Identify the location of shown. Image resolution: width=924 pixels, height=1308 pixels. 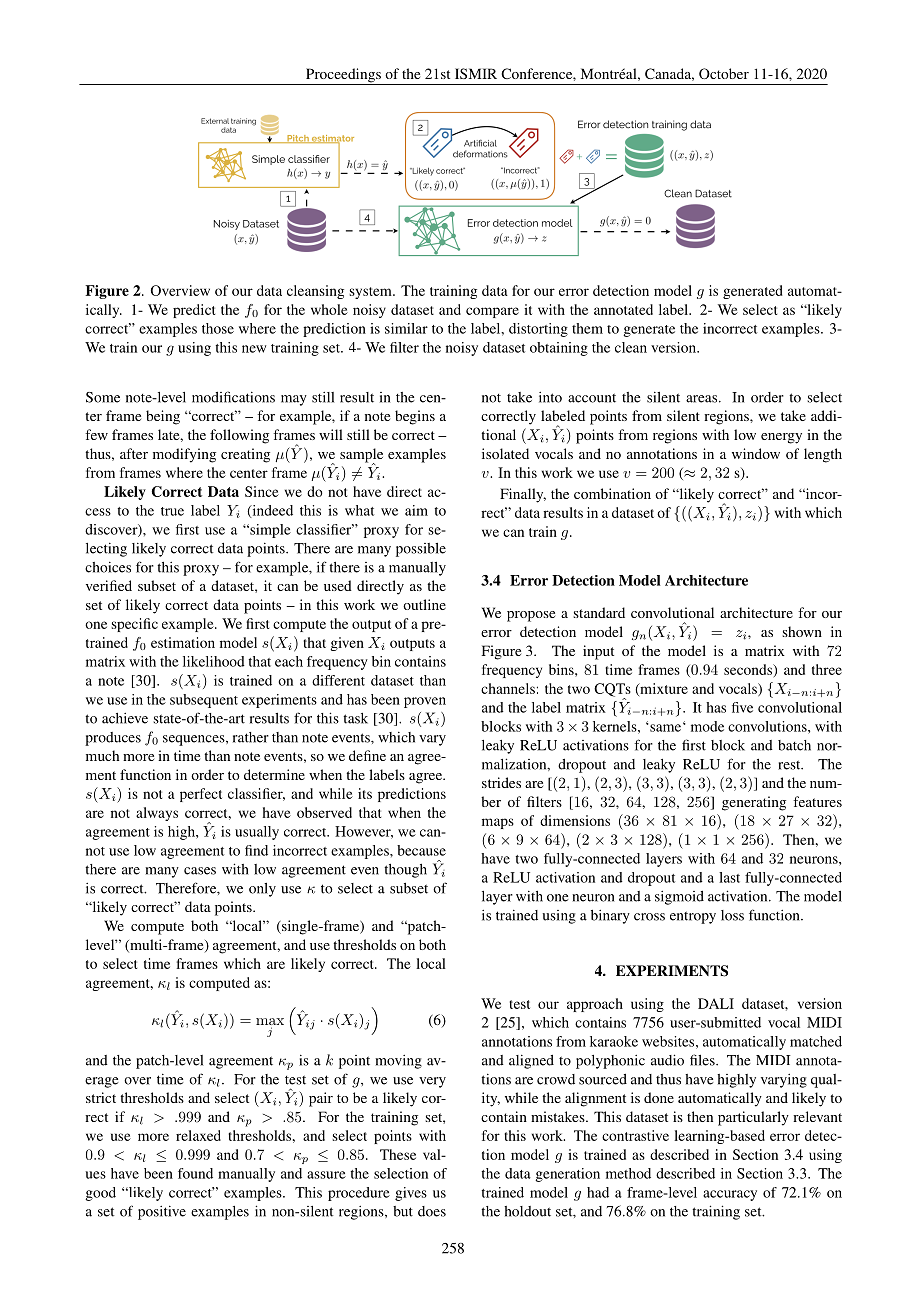
(802, 631).
